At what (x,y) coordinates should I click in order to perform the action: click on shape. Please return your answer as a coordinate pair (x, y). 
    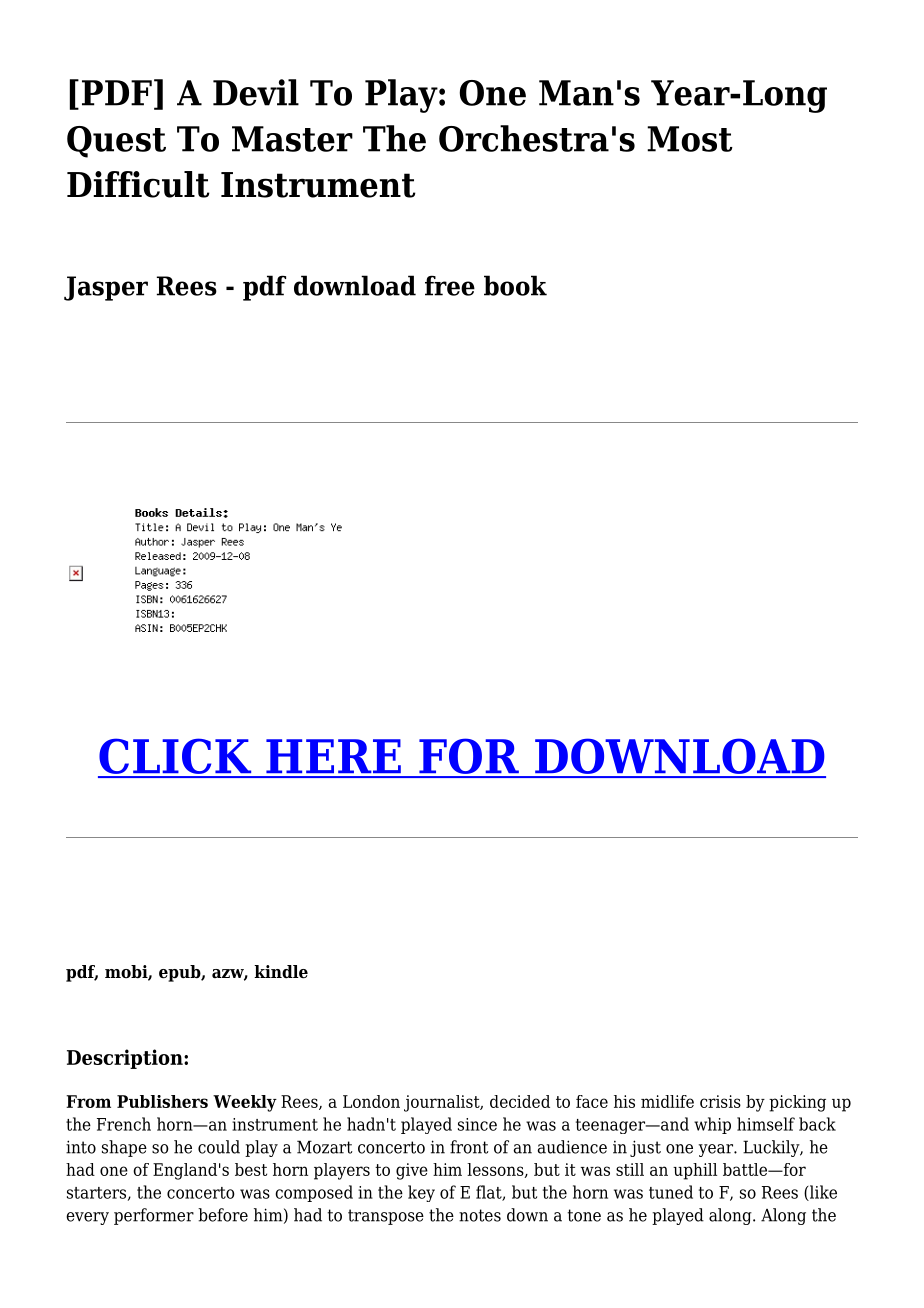
    Looking at the image, I should click on (124, 1148).
